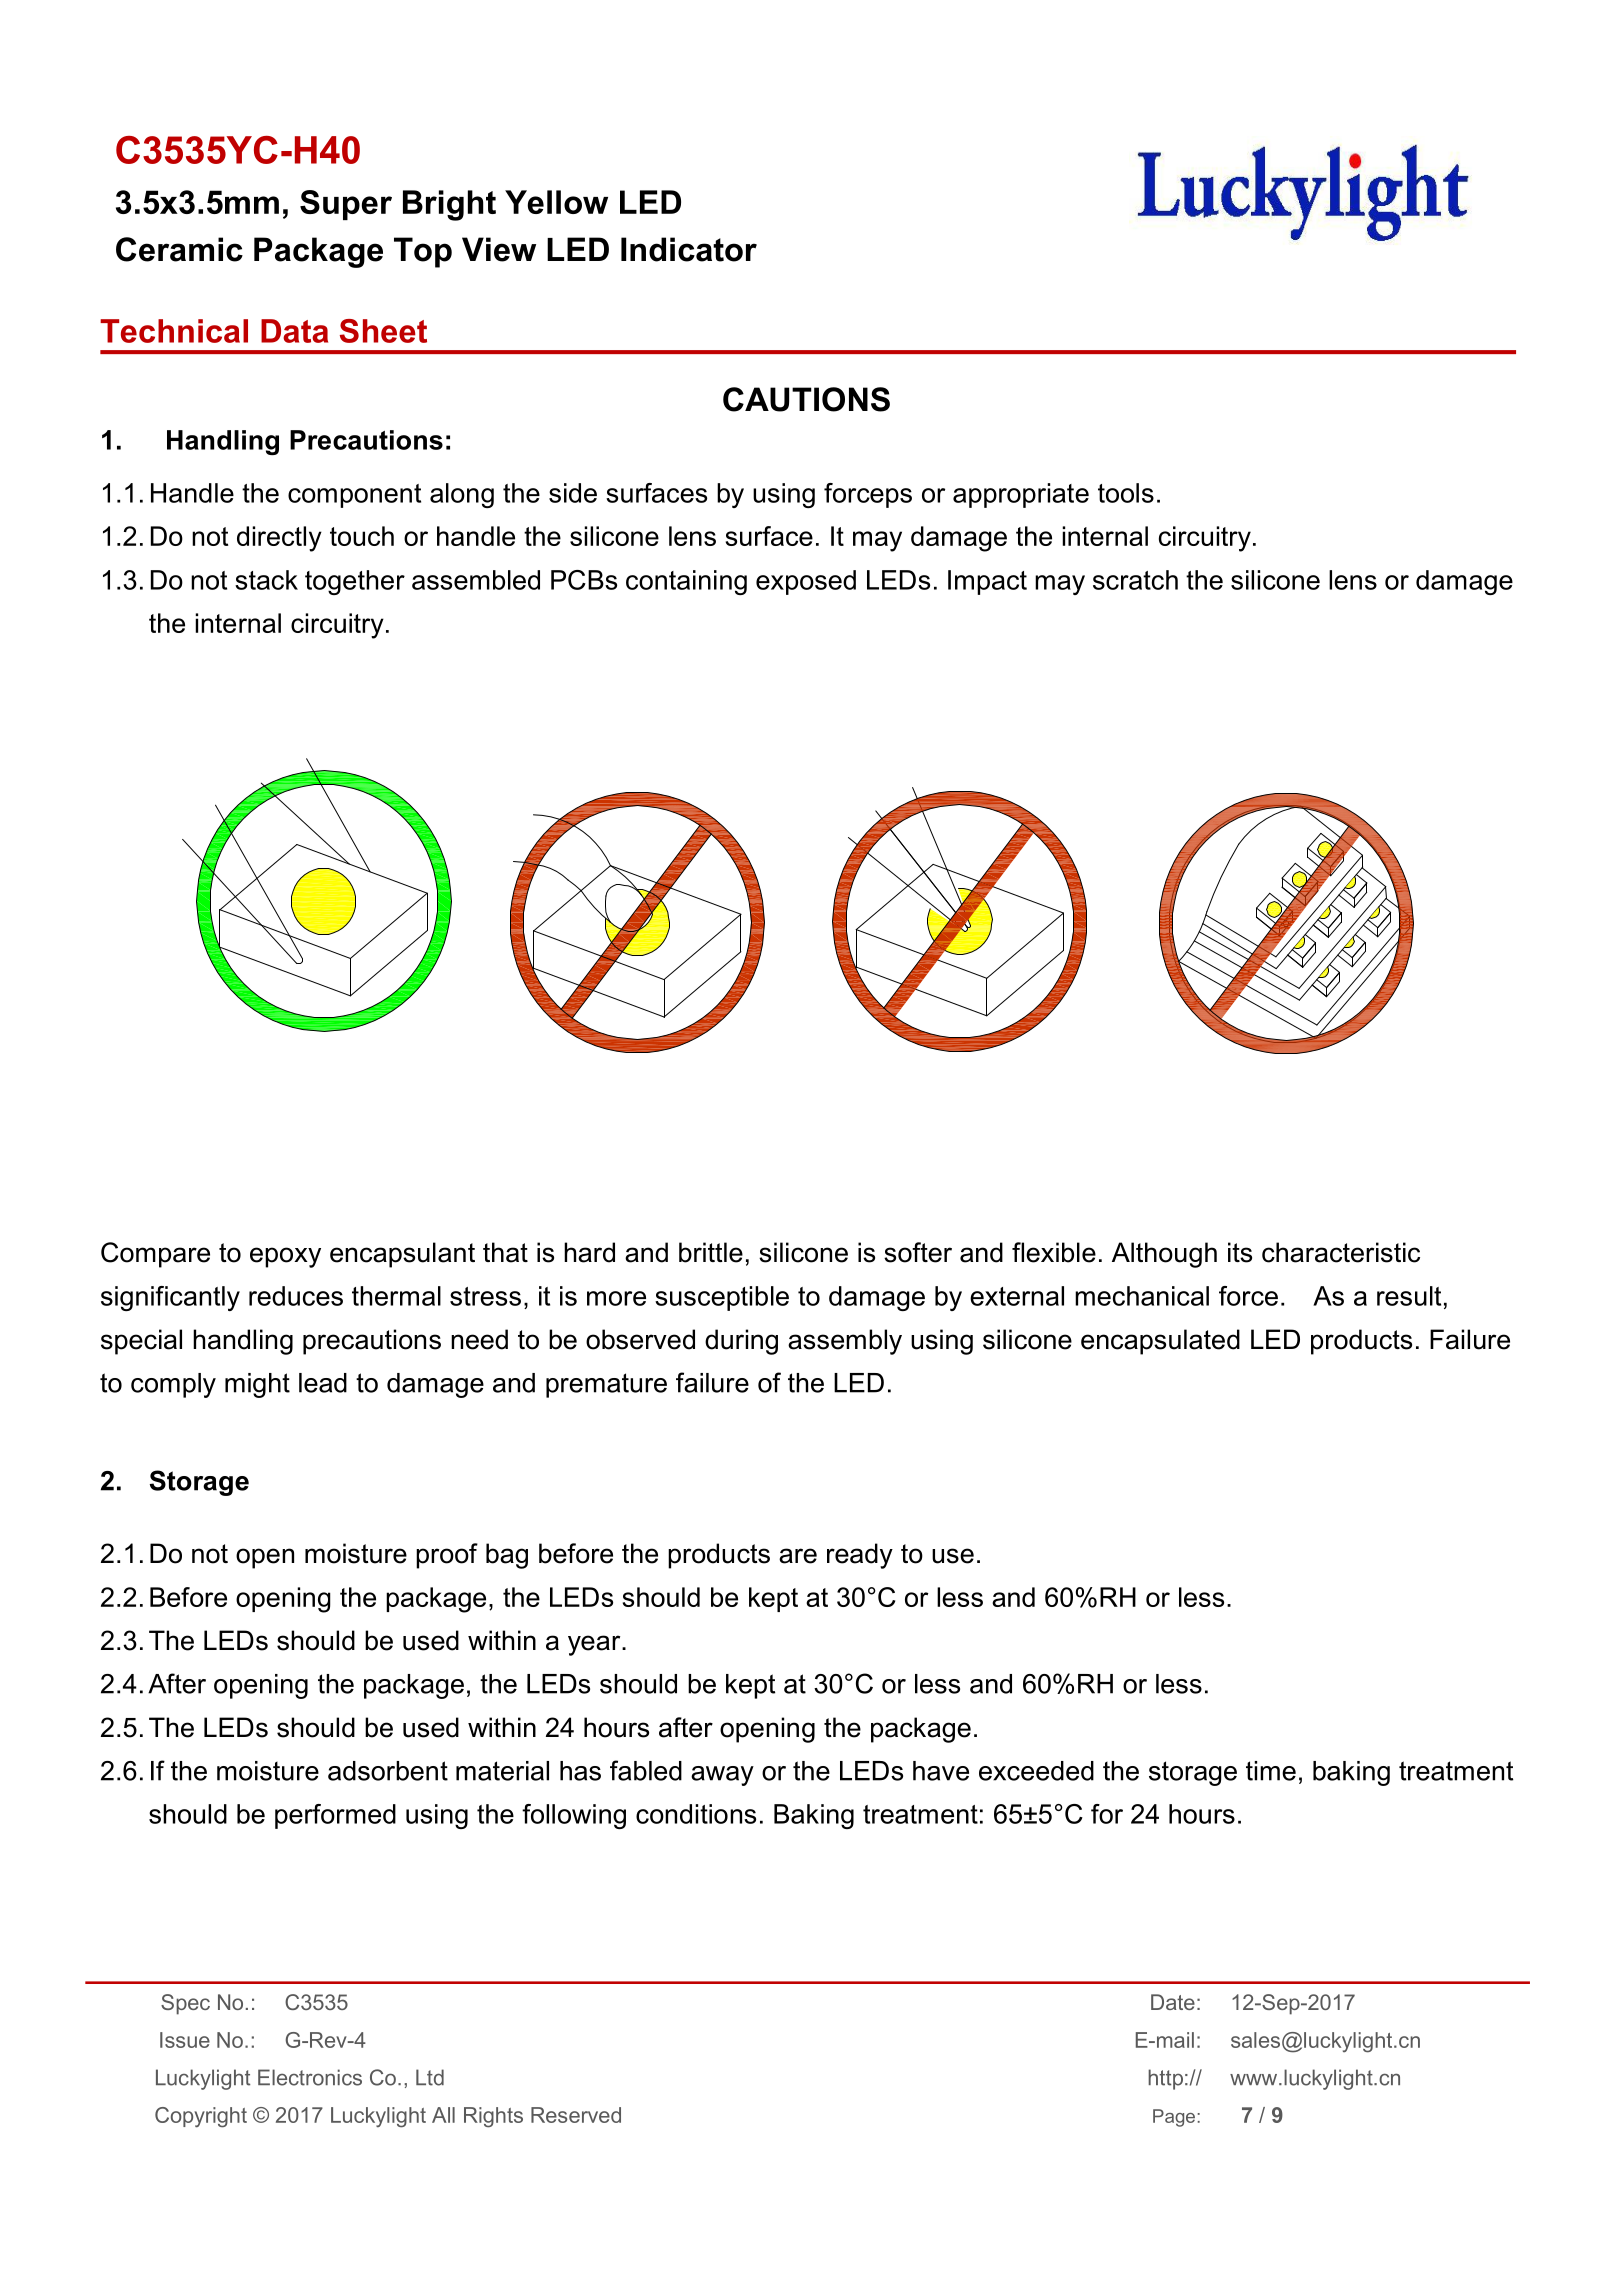 This document has height=2284, width=1615. I want to click on Indicator, so click(689, 249).
